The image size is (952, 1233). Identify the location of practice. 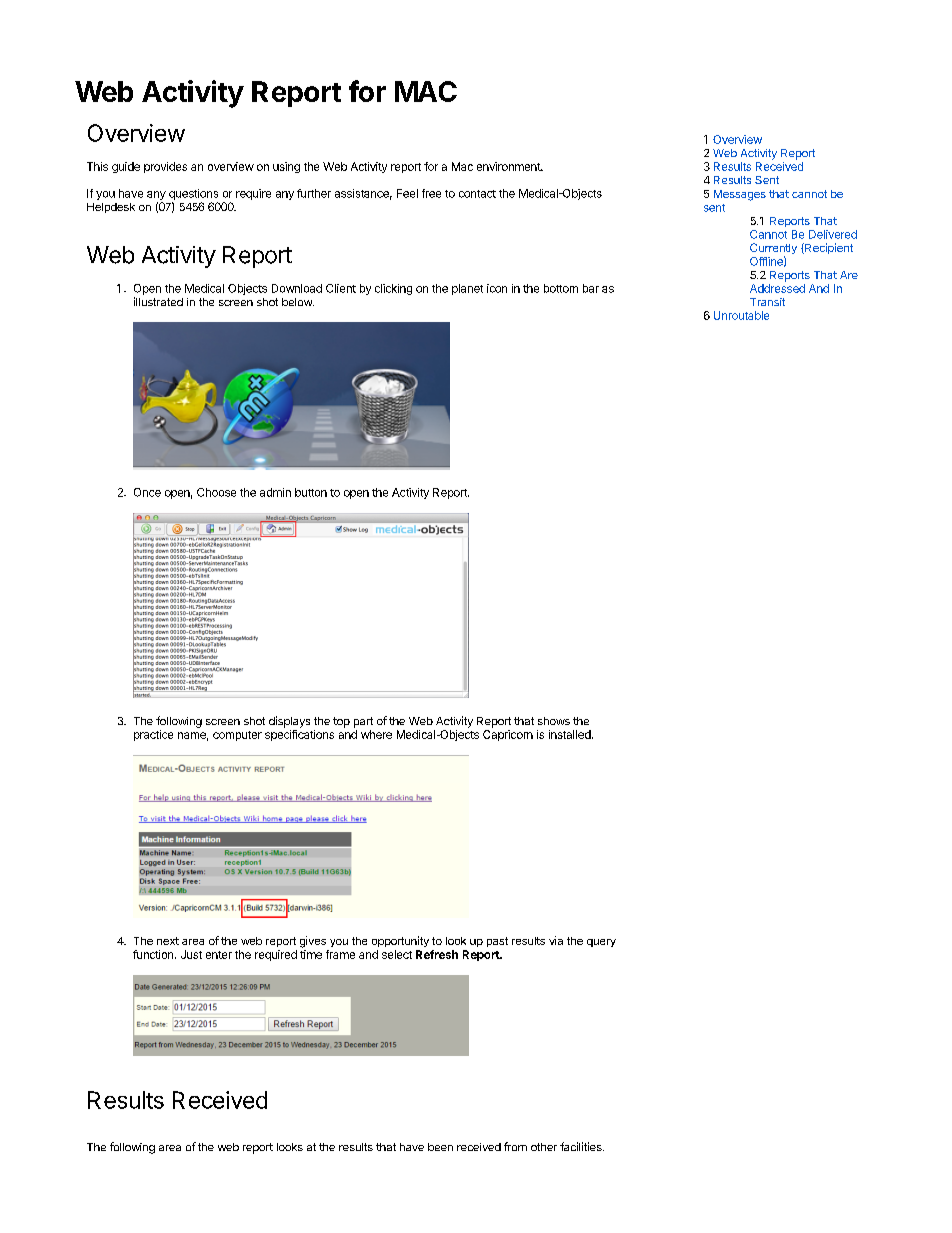
(153, 735).
